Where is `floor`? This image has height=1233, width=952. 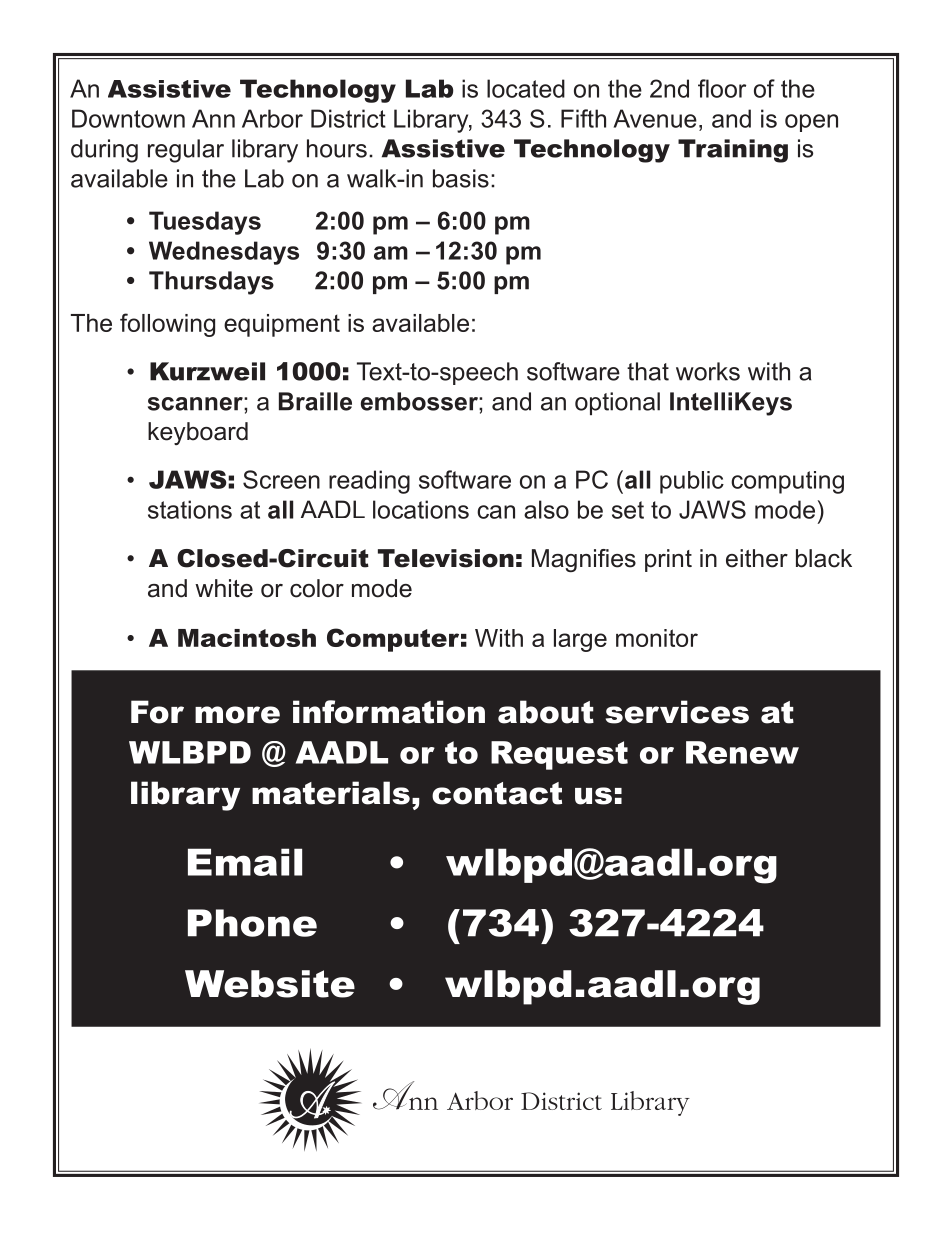 floor is located at coordinates (722, 88).
